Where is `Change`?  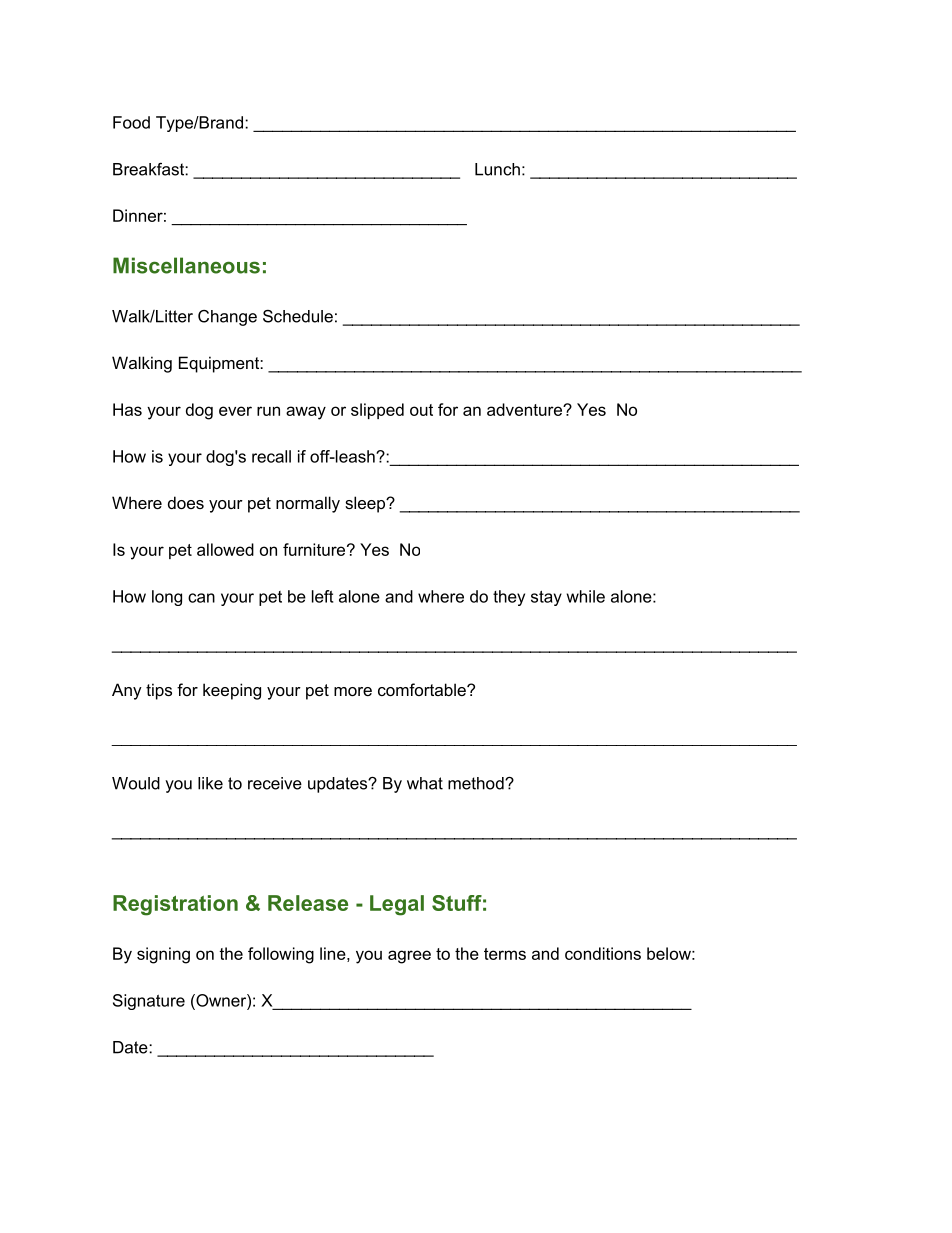
Change is located at coordinates (227, 318).
